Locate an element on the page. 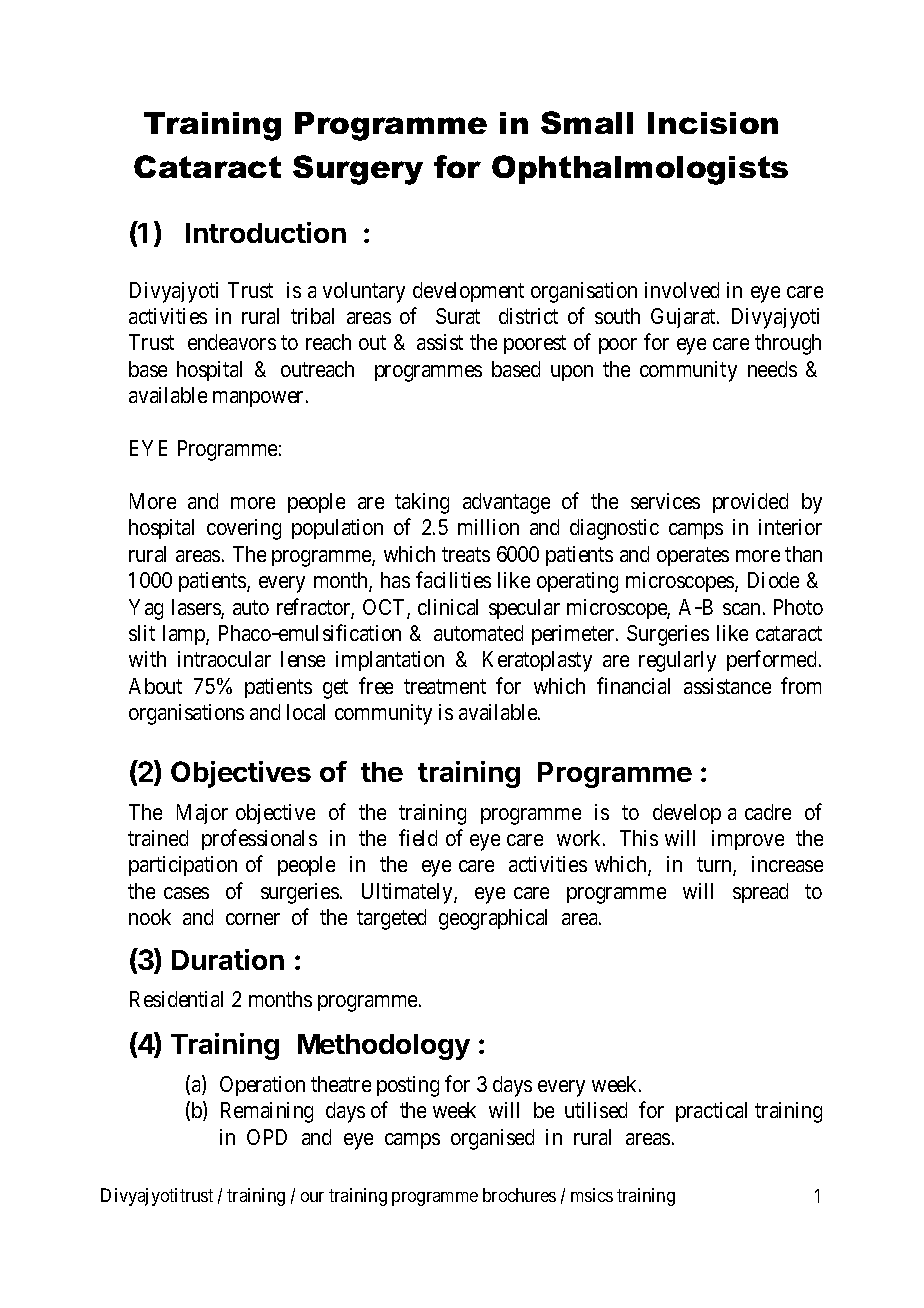 This page has width=924, height=1308. Major is located at coordinates (202, 814).
